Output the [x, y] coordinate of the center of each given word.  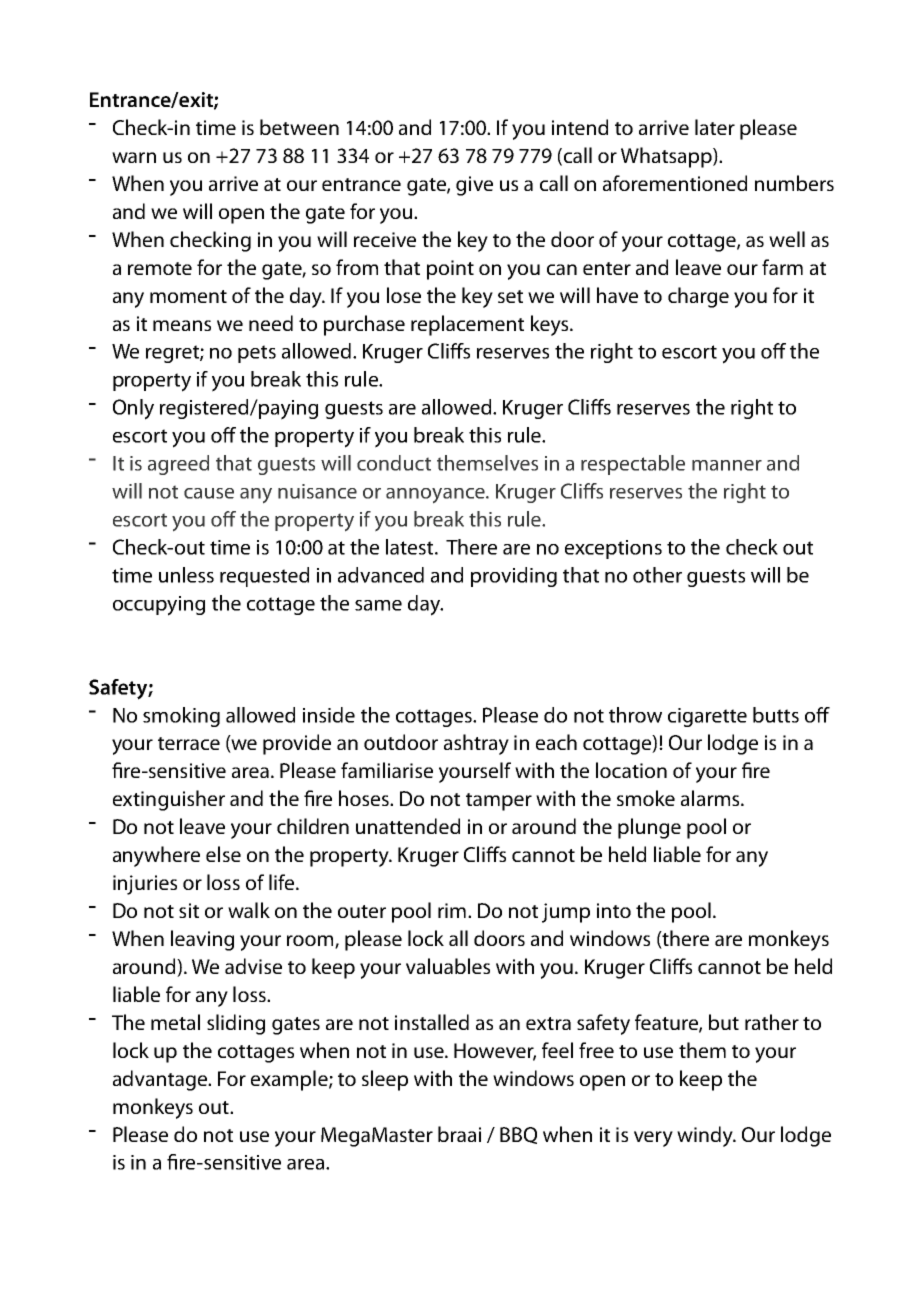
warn [134, 157]
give [474, 186]
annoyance [436, 496]
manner [727, 465]
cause [209, 493]
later [715, 127]
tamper [499, 802]
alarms [711, 798]
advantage [161, 1080]
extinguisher [169, 800]
